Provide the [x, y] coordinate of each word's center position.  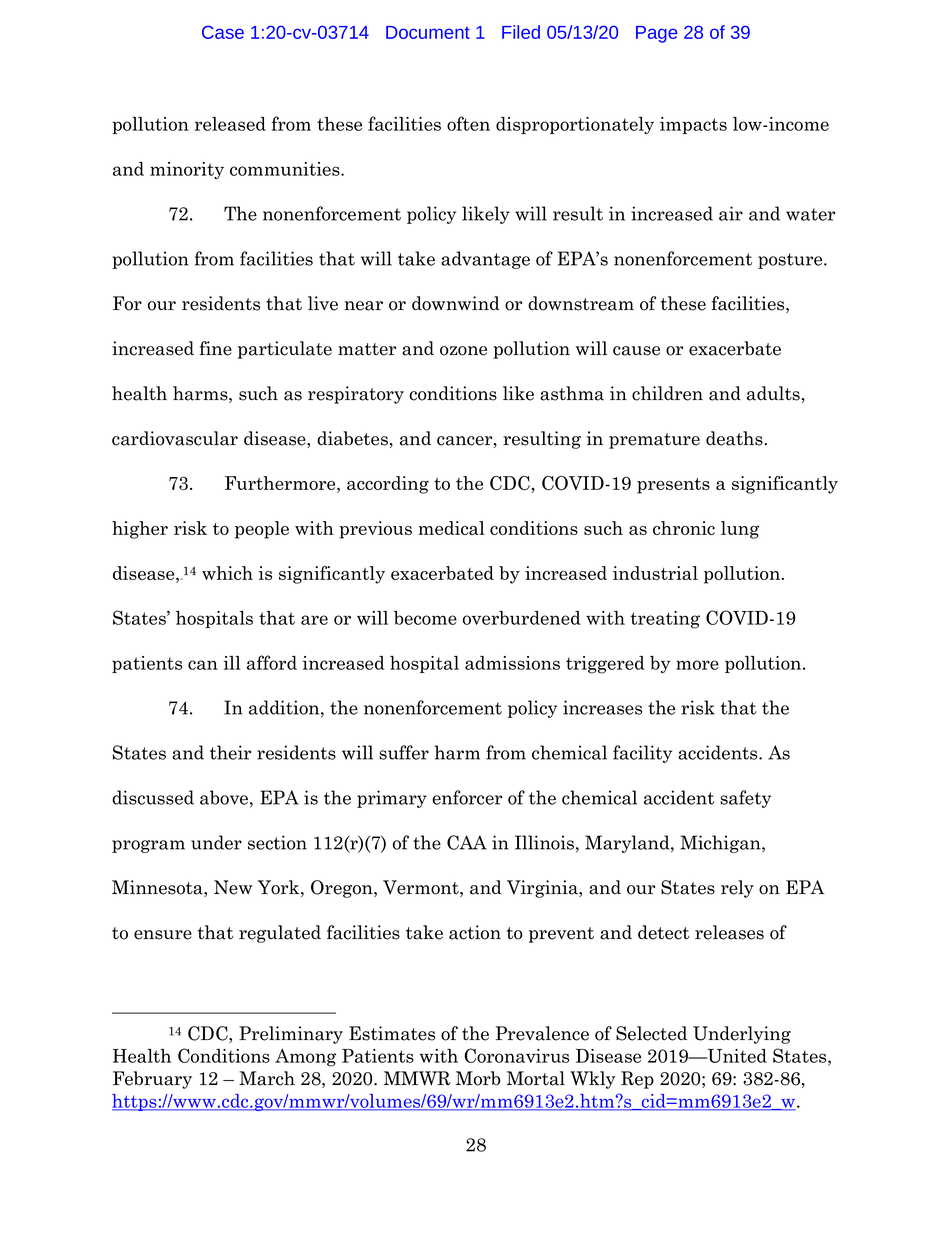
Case [223, 32]
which [227, 573]
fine [215, 348]
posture [791, 261]
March [267, 1078]
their [230, 752]
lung [740, 530]
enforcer [467, 797]
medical [451, 528]
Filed [521, 32]
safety [745, 799]
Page [657, 34]
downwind [456, 303]
